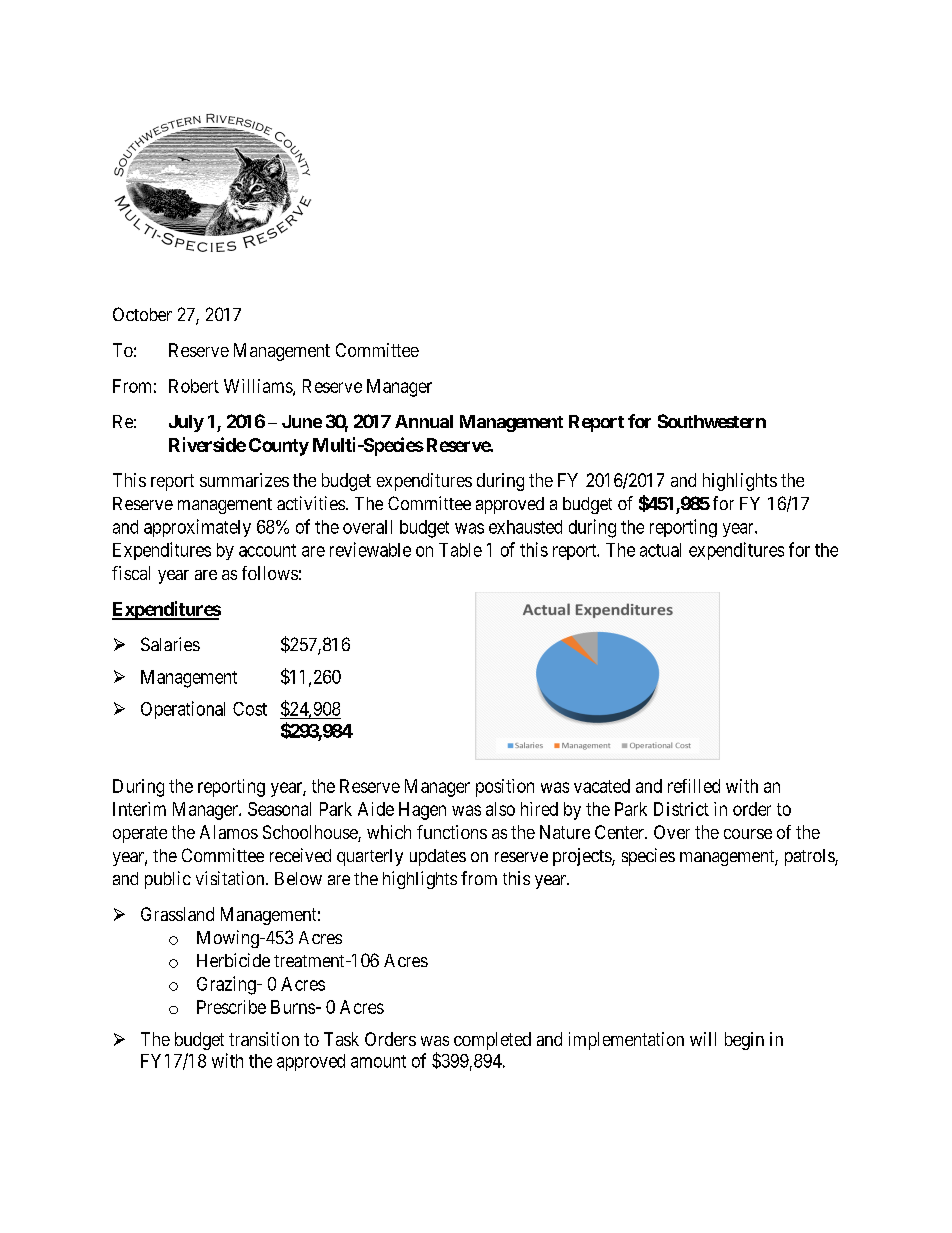 This document has width=952, height=1233. Describe the element at coordinates (264, 1039) in the document. I see `transition` at that location.
